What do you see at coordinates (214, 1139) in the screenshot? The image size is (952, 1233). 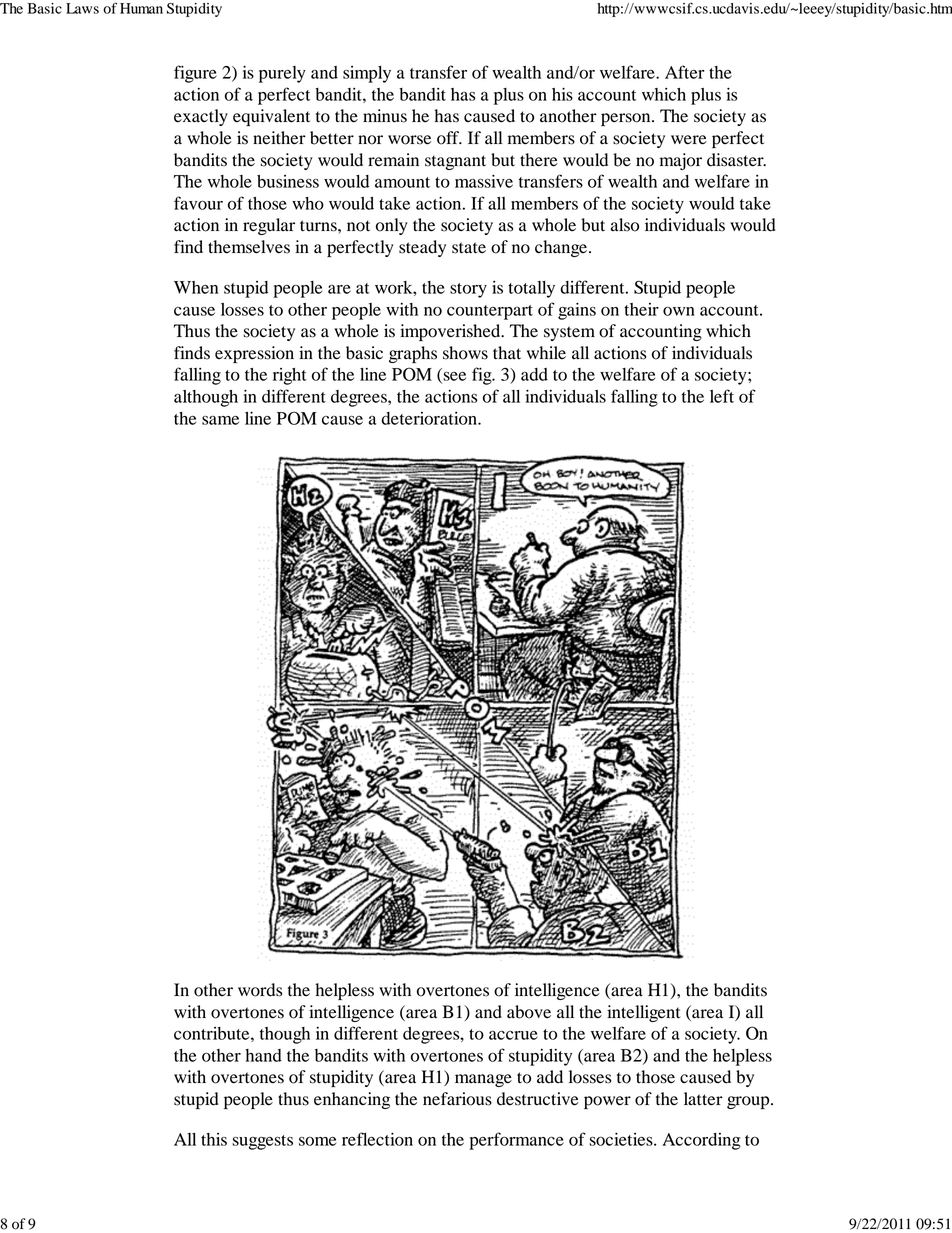 I see `this` at bounding box center [214, 1139].
